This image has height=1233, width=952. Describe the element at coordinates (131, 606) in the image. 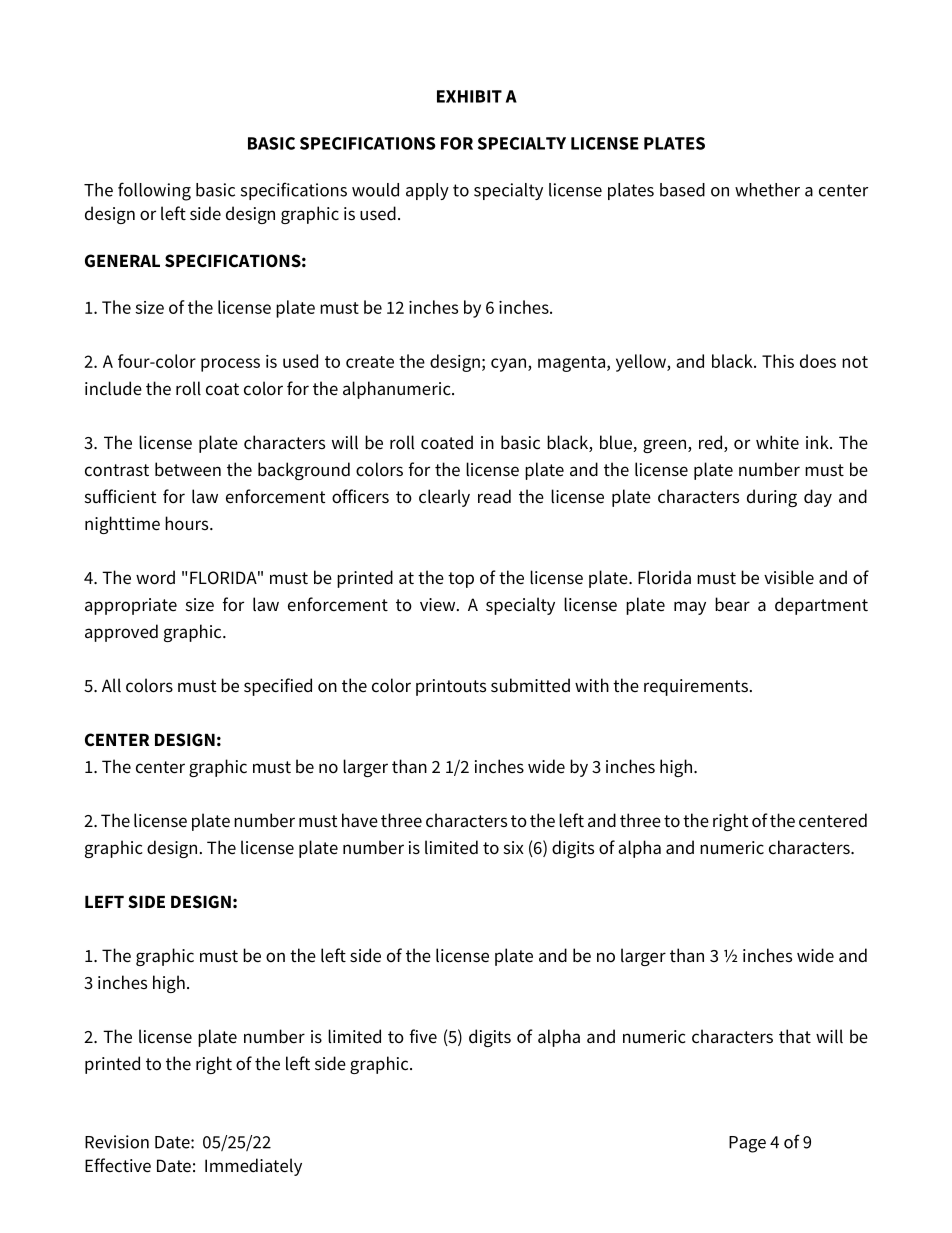

I see `appropriate` at that location.
